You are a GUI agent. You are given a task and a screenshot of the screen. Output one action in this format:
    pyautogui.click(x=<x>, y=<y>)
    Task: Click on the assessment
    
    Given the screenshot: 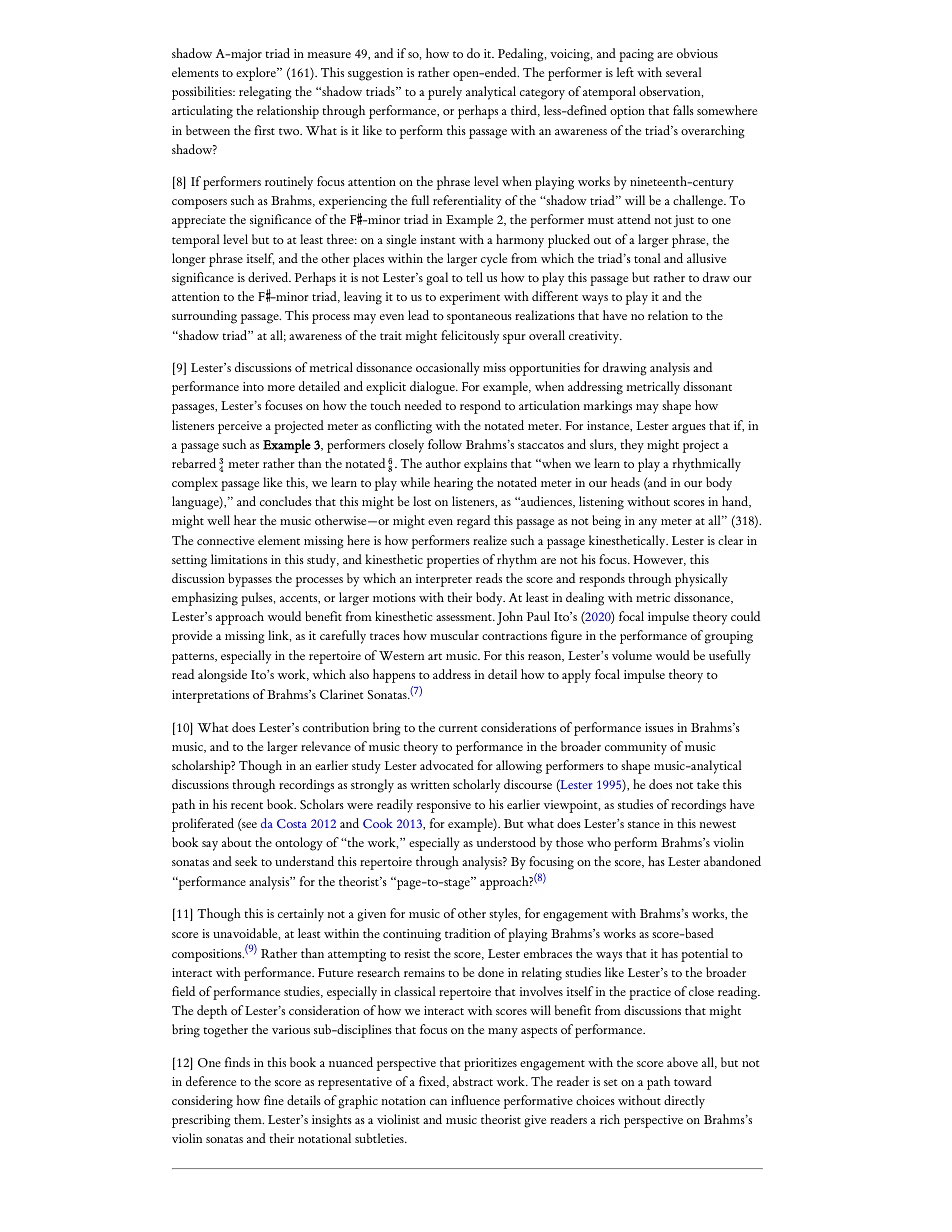 What is the action you would take?
    pyautogui.click(x=465, y=617)
